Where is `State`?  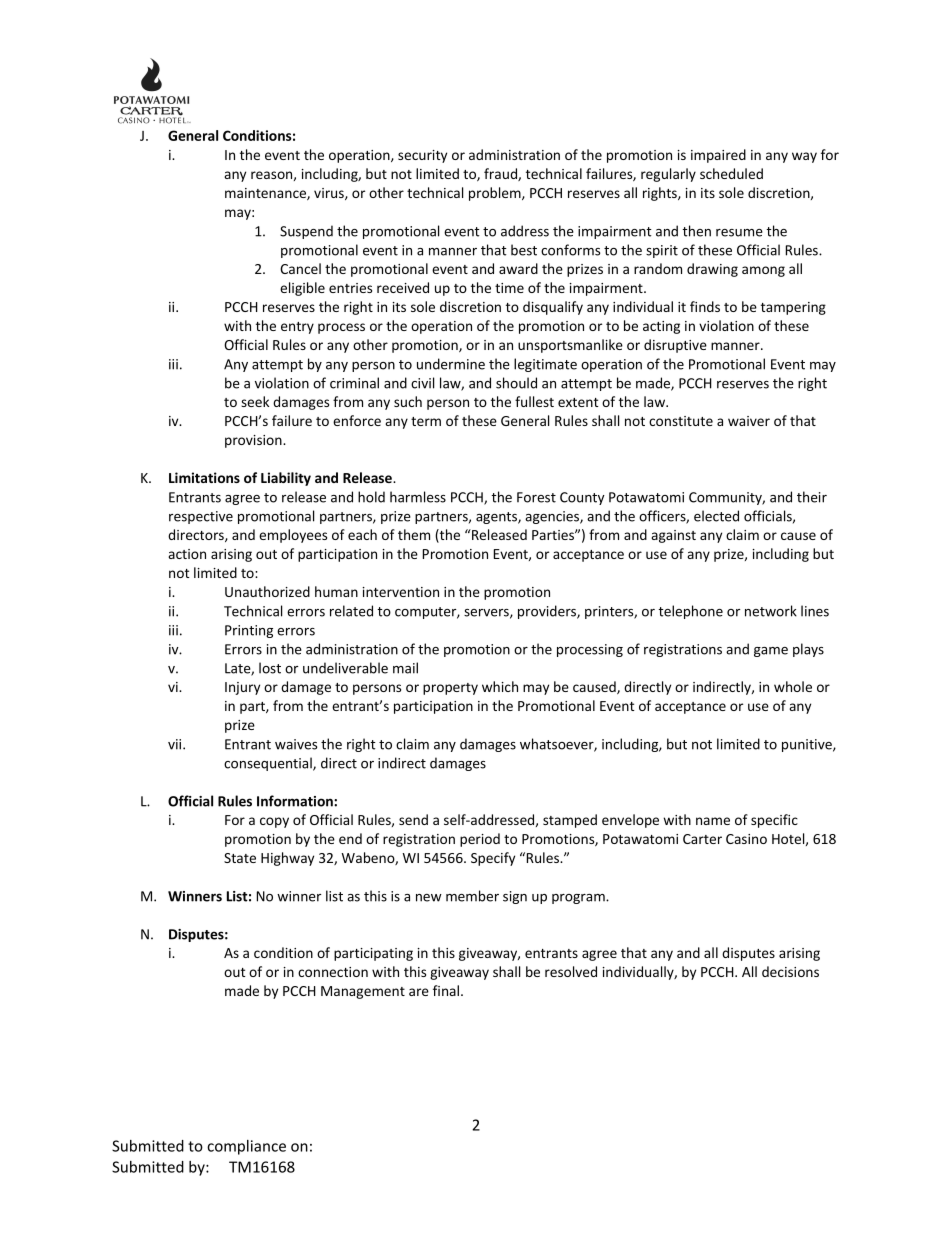 State is located at coordinates (240, 858).
